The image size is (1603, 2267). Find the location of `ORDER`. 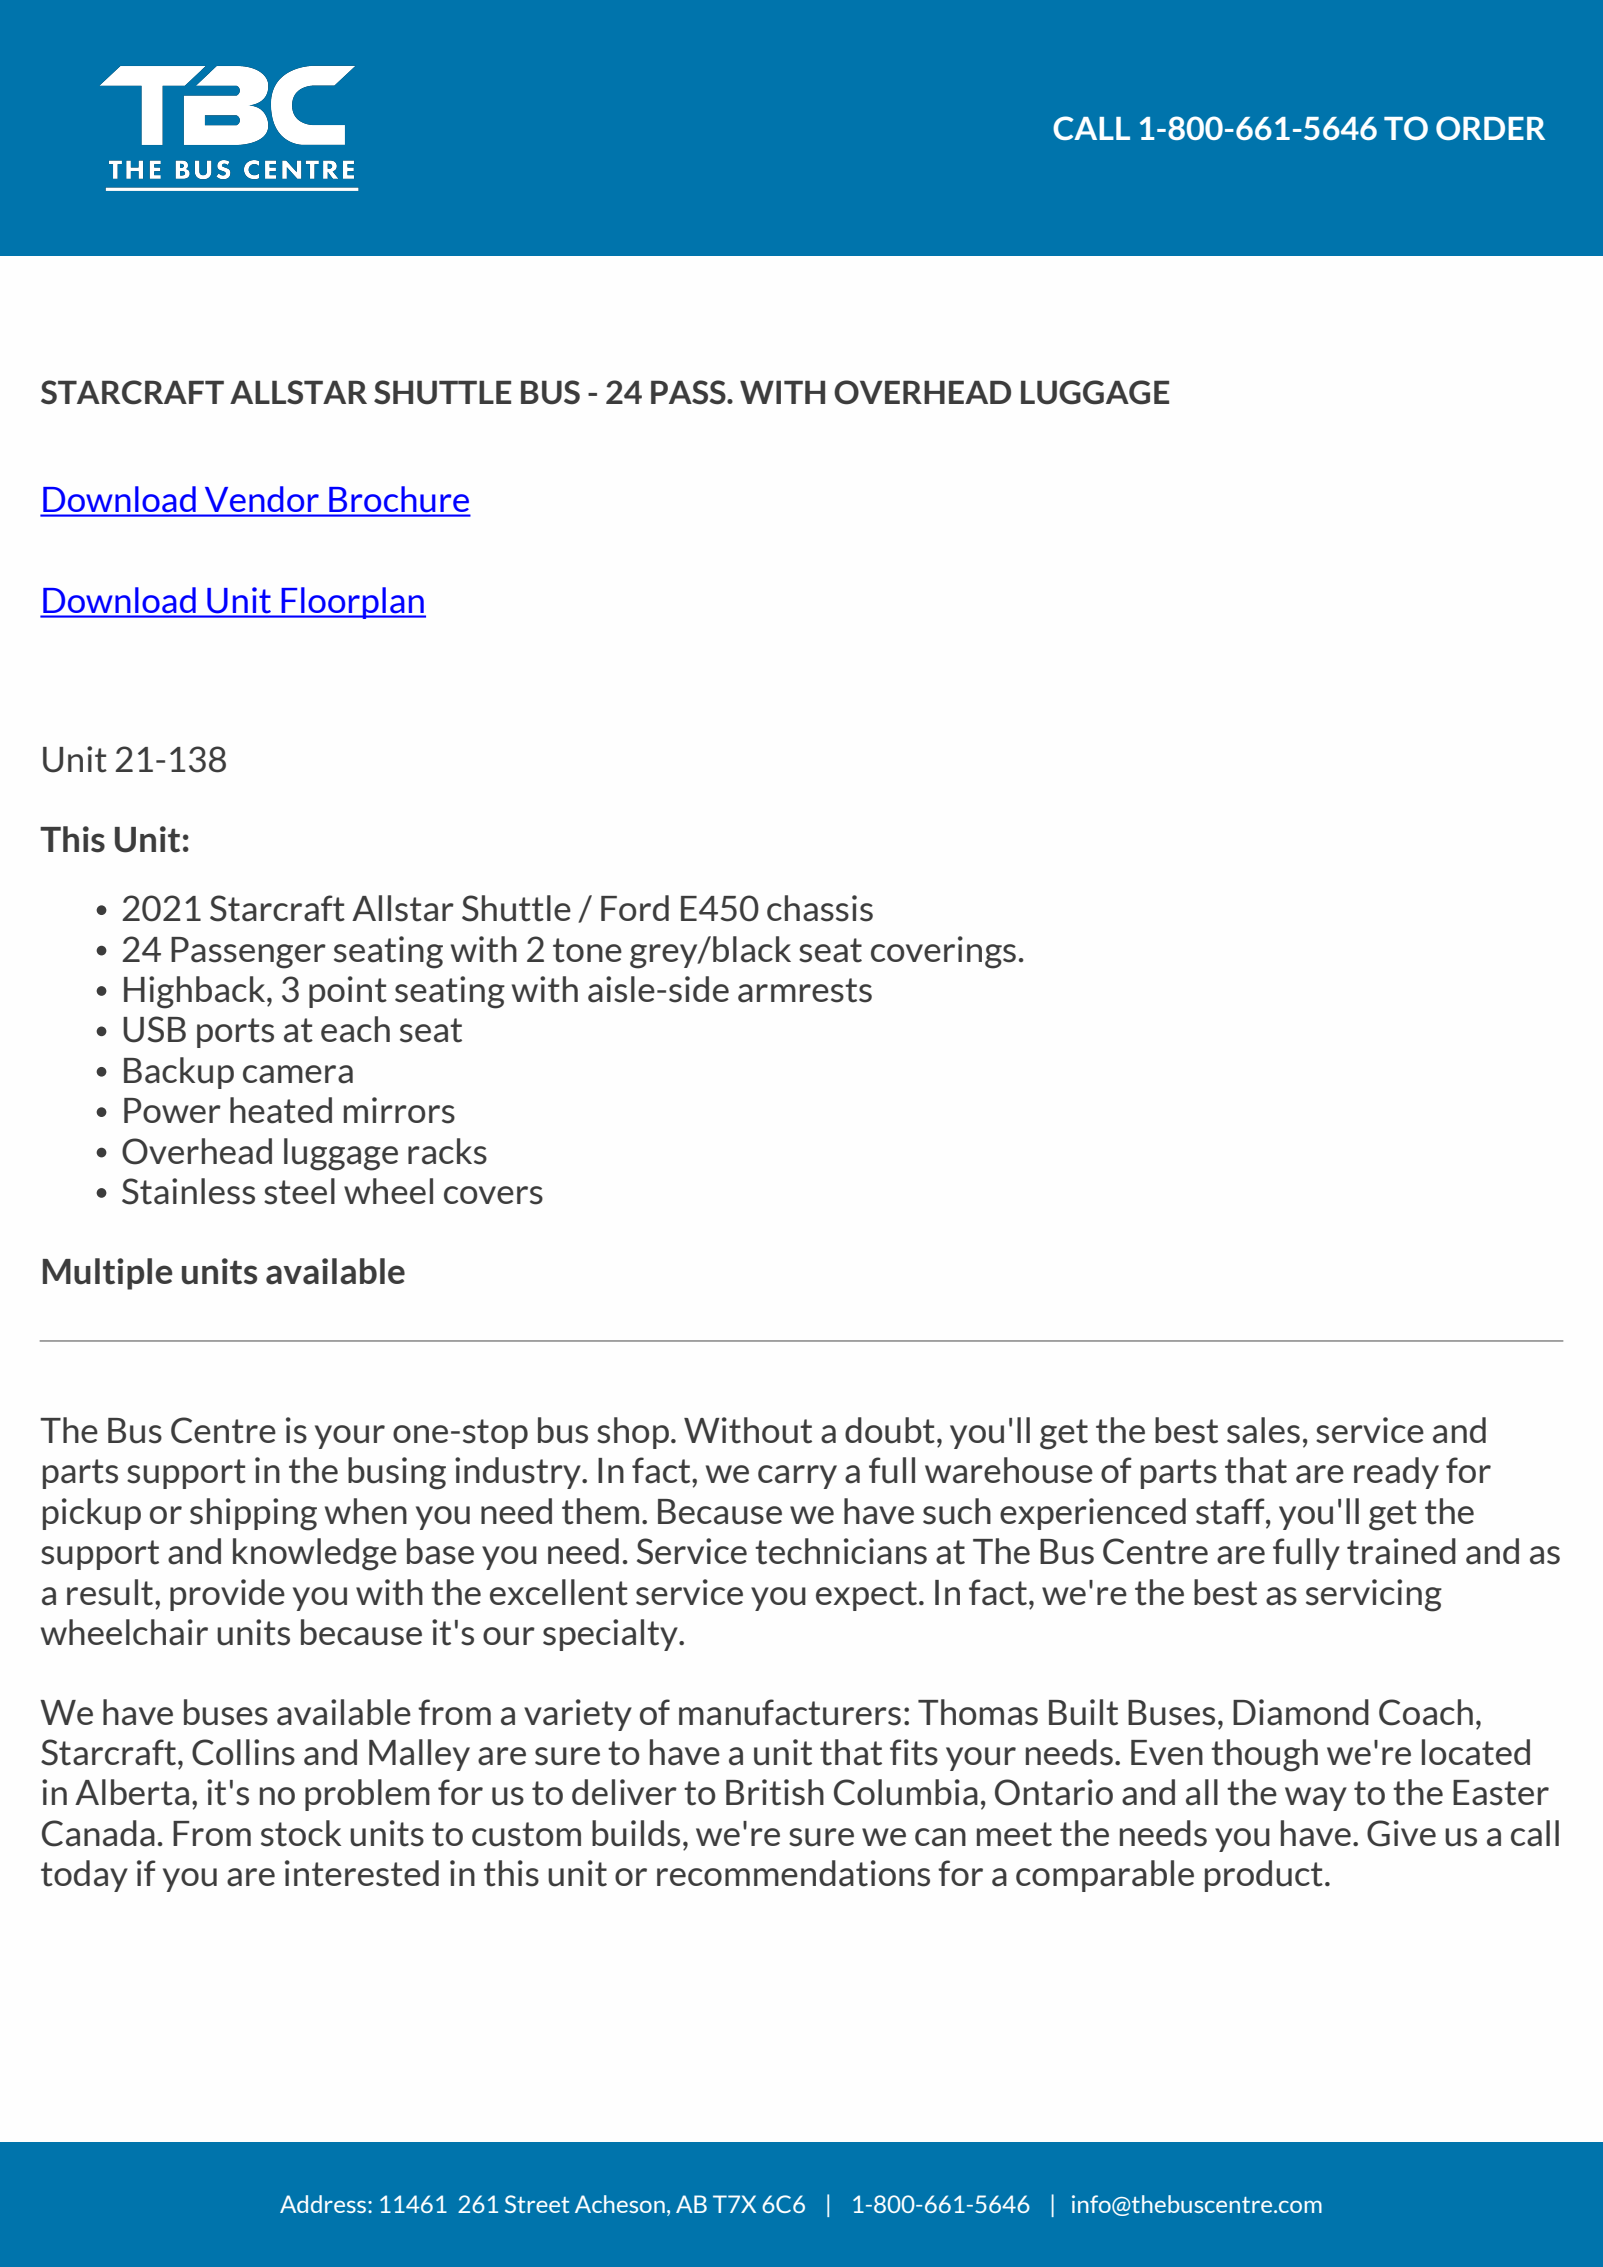

ORDER is located at coordinates (1490, 128).
